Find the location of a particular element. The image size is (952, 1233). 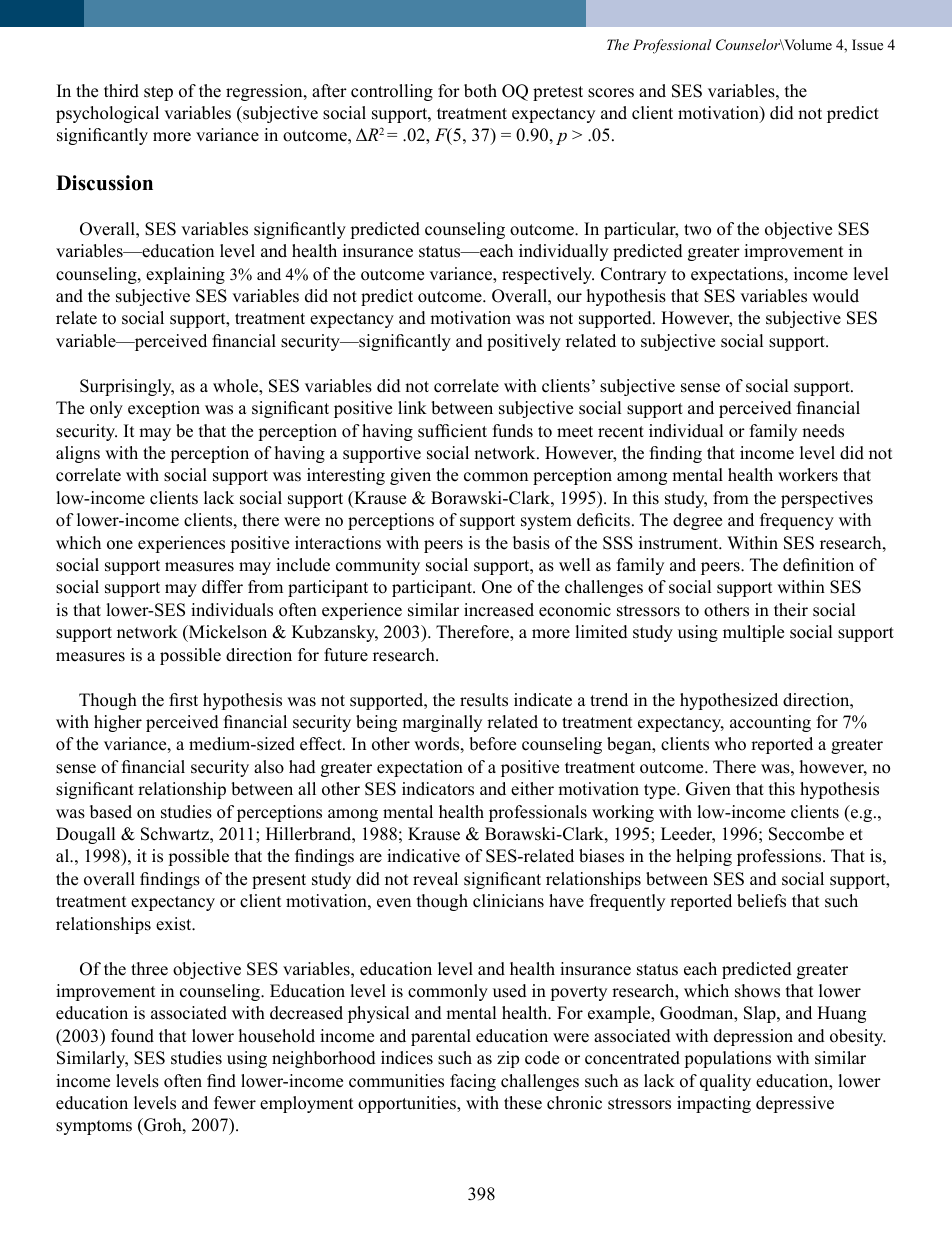

fewer is located at coordinates (235, 1103).
